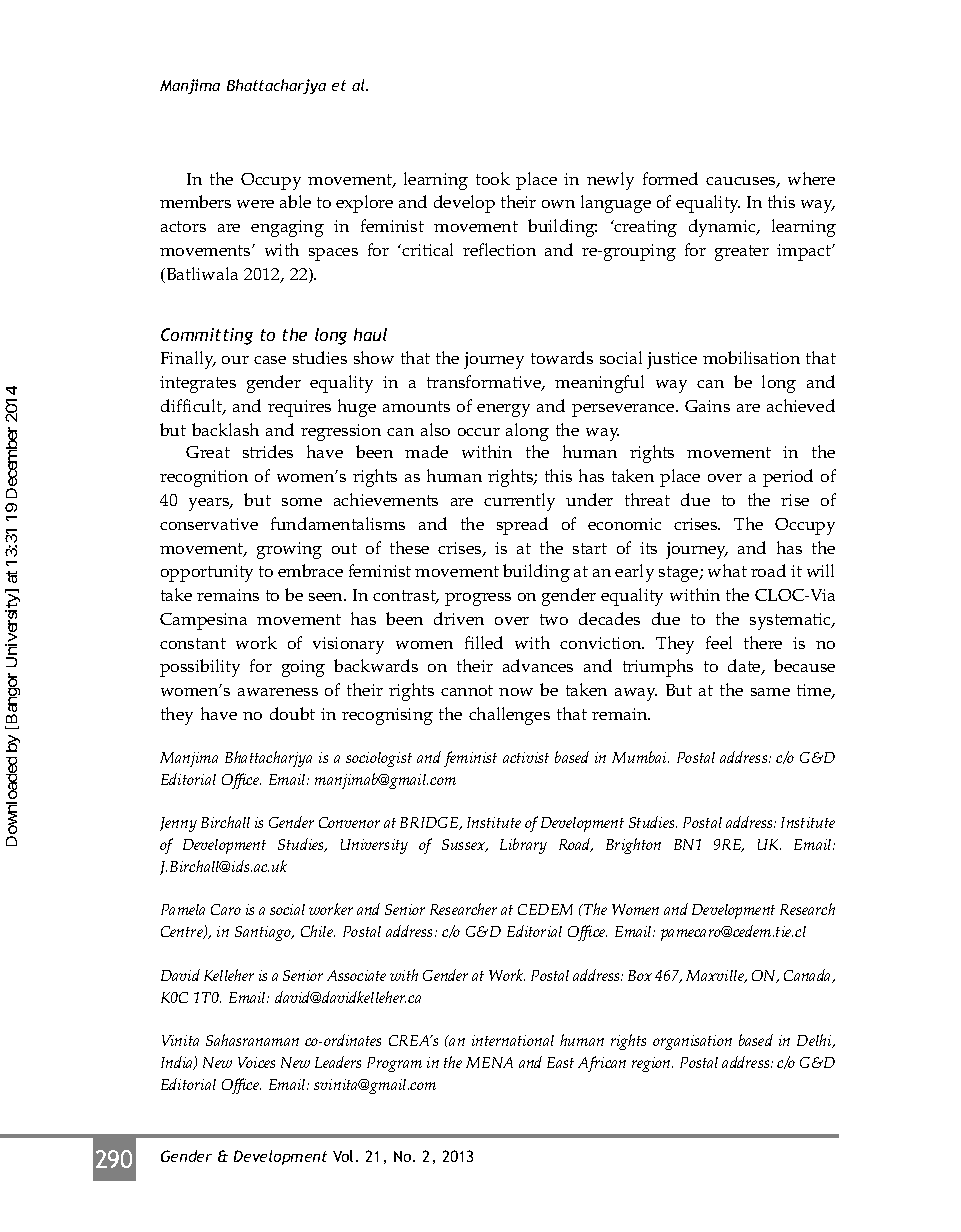 This page has height=1232, width=961. Describe the element at coordinates (723, 228) in the page. I see `dynamic` at that location.
